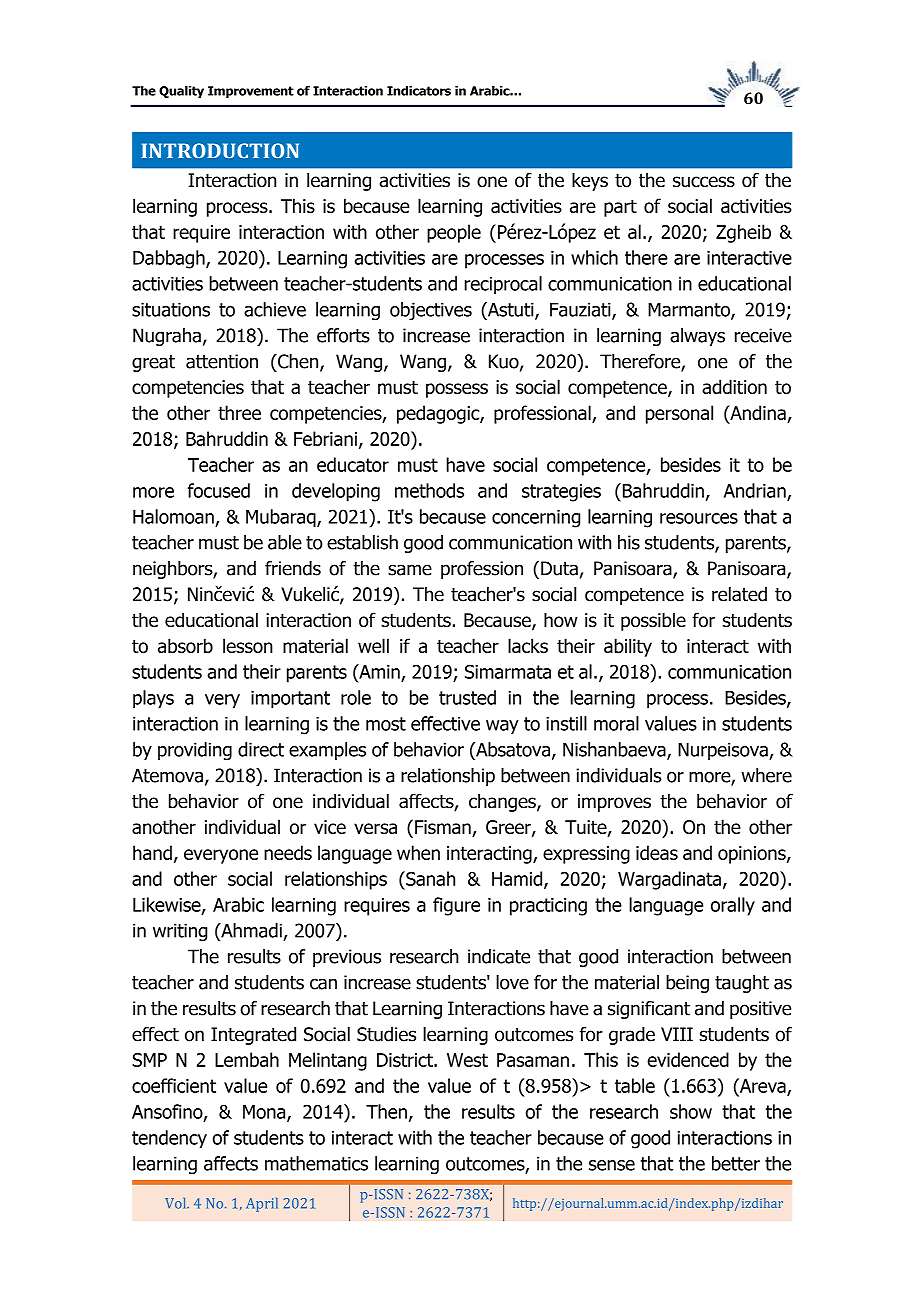 This screenshot has width=924, height=1308. Describe the element at coordinates (456, 906) in the screenshot. I see `figure` at that location.
